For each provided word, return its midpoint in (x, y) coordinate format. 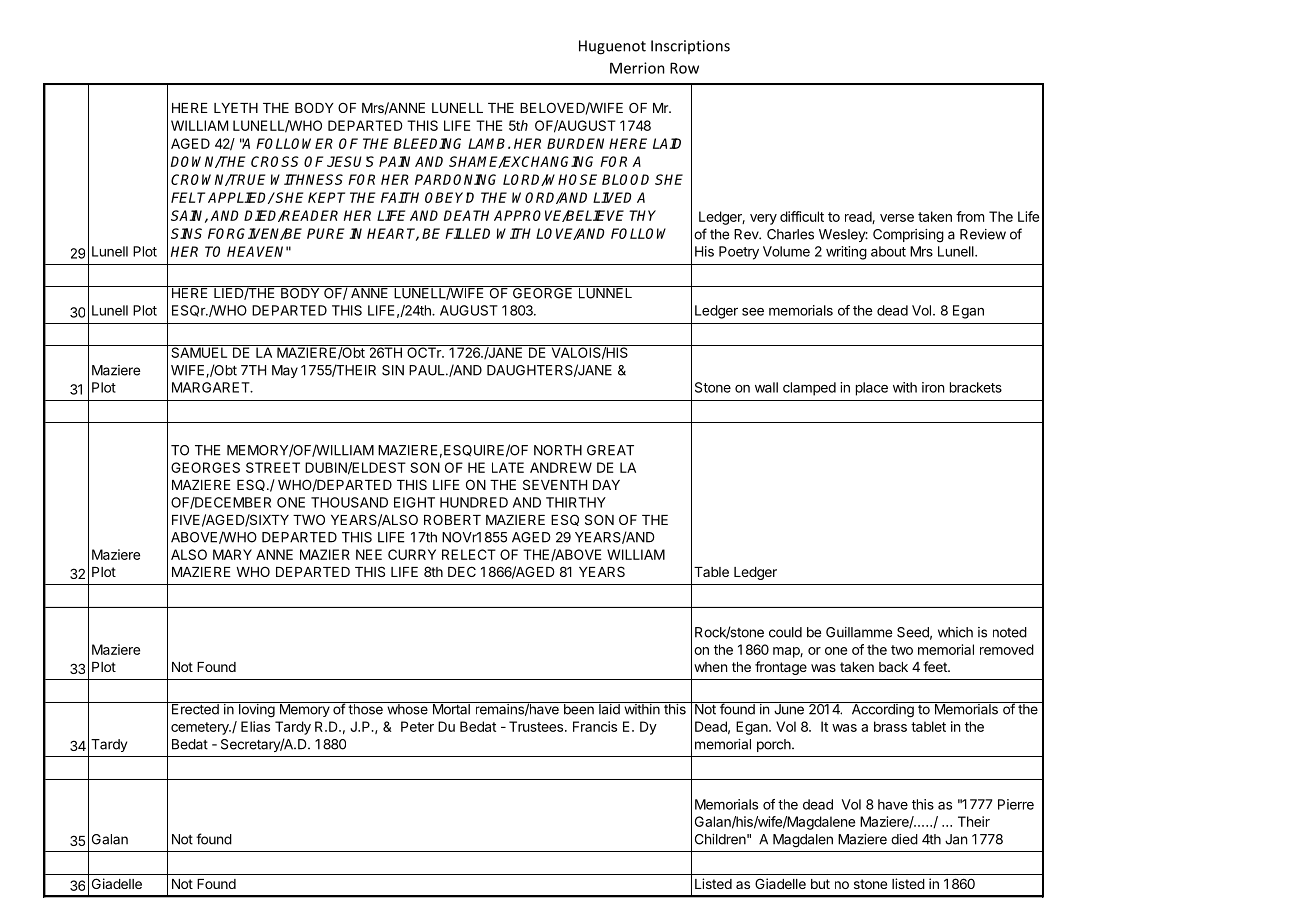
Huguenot (612, 47)
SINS (186, 233)
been (578, 708)
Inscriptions (690, 47)
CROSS (275, 161)
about (888, 251)
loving (256, 710)
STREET (273, 467)
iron (933, 387)
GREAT (610, 450)
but (820, 884)
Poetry (739, 253)
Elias (255, 726)
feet (936, 666)
